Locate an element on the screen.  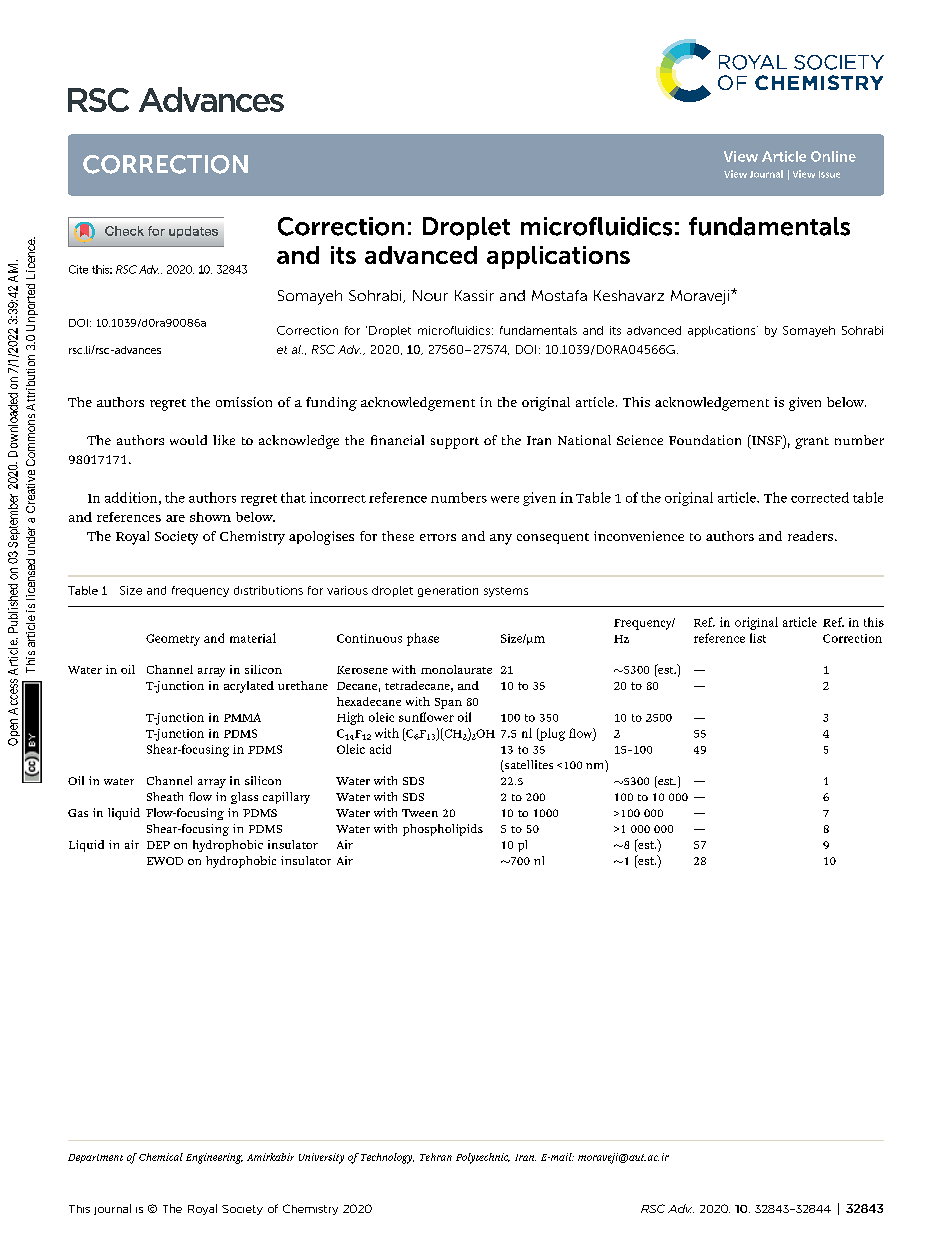
Mostafa is located at coordinates (559, 295).
